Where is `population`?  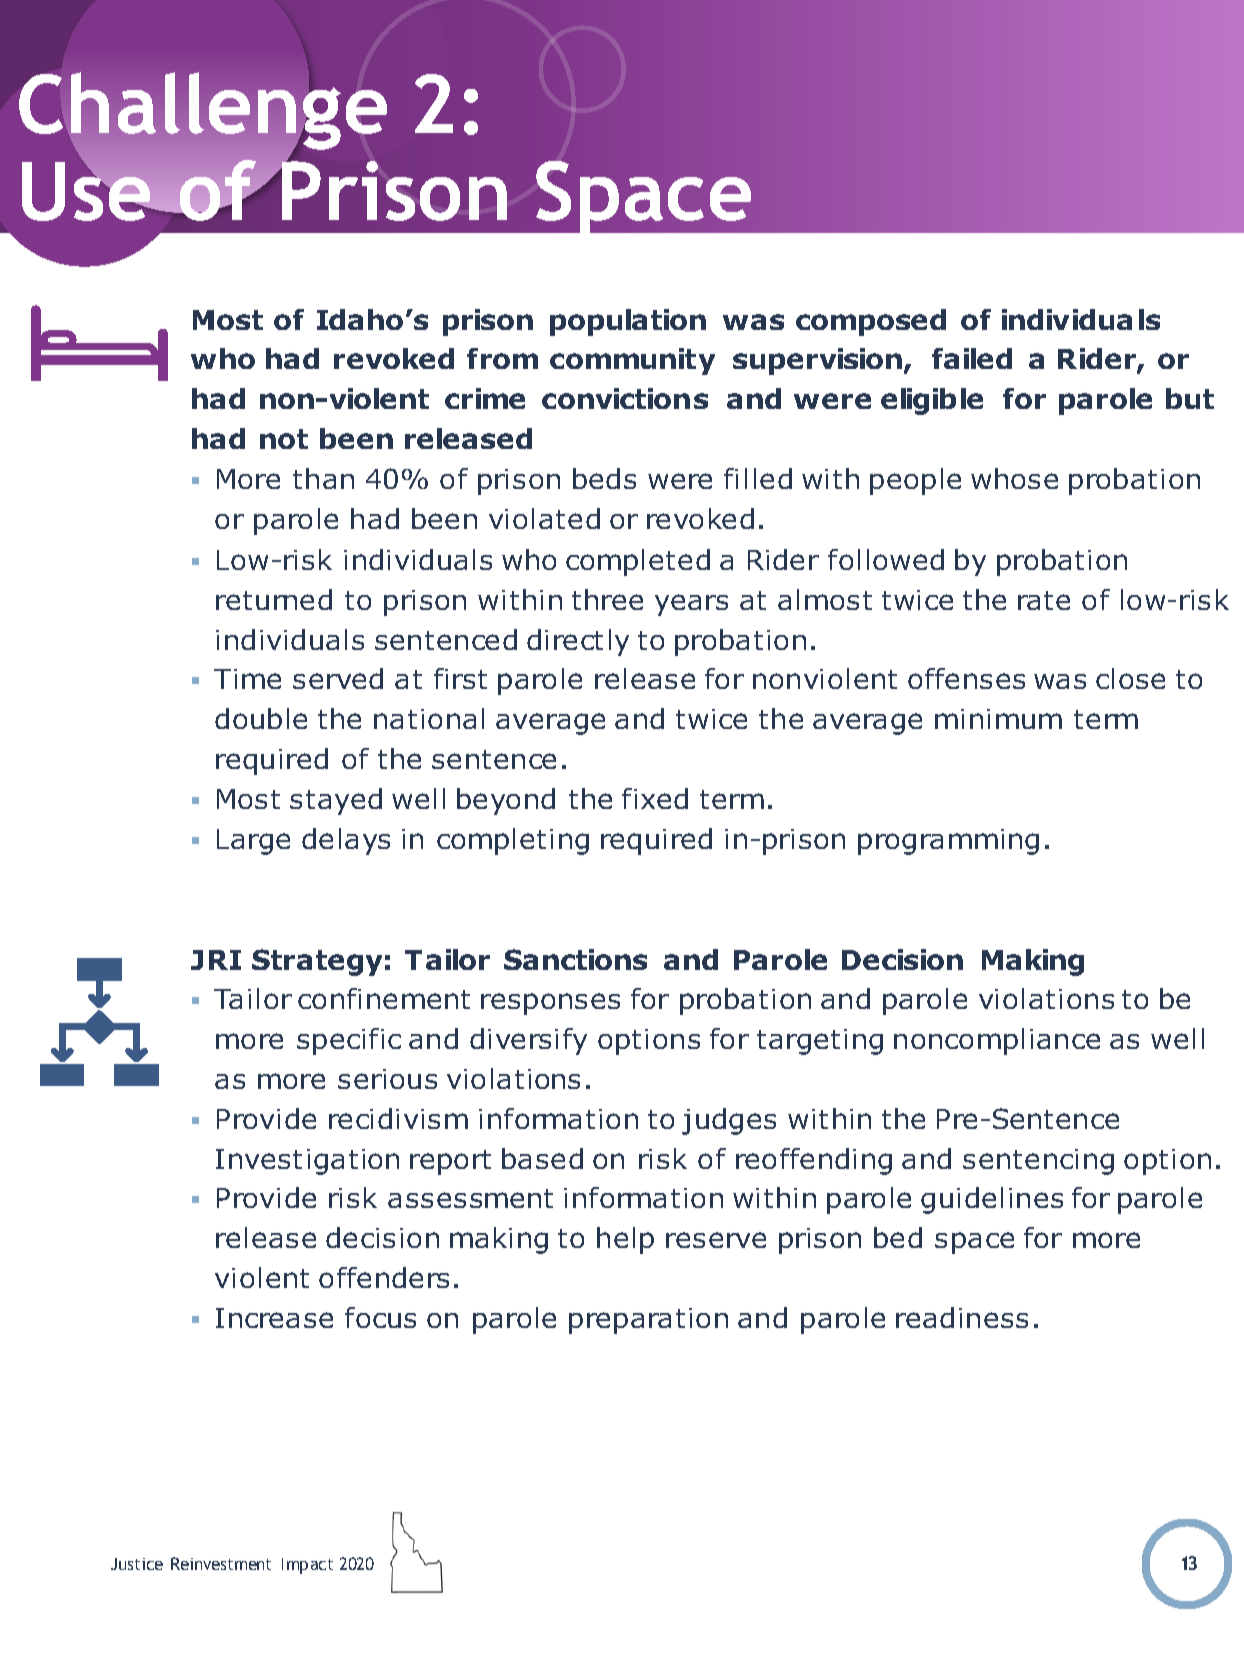
population is located at coordinates (628, 322).
